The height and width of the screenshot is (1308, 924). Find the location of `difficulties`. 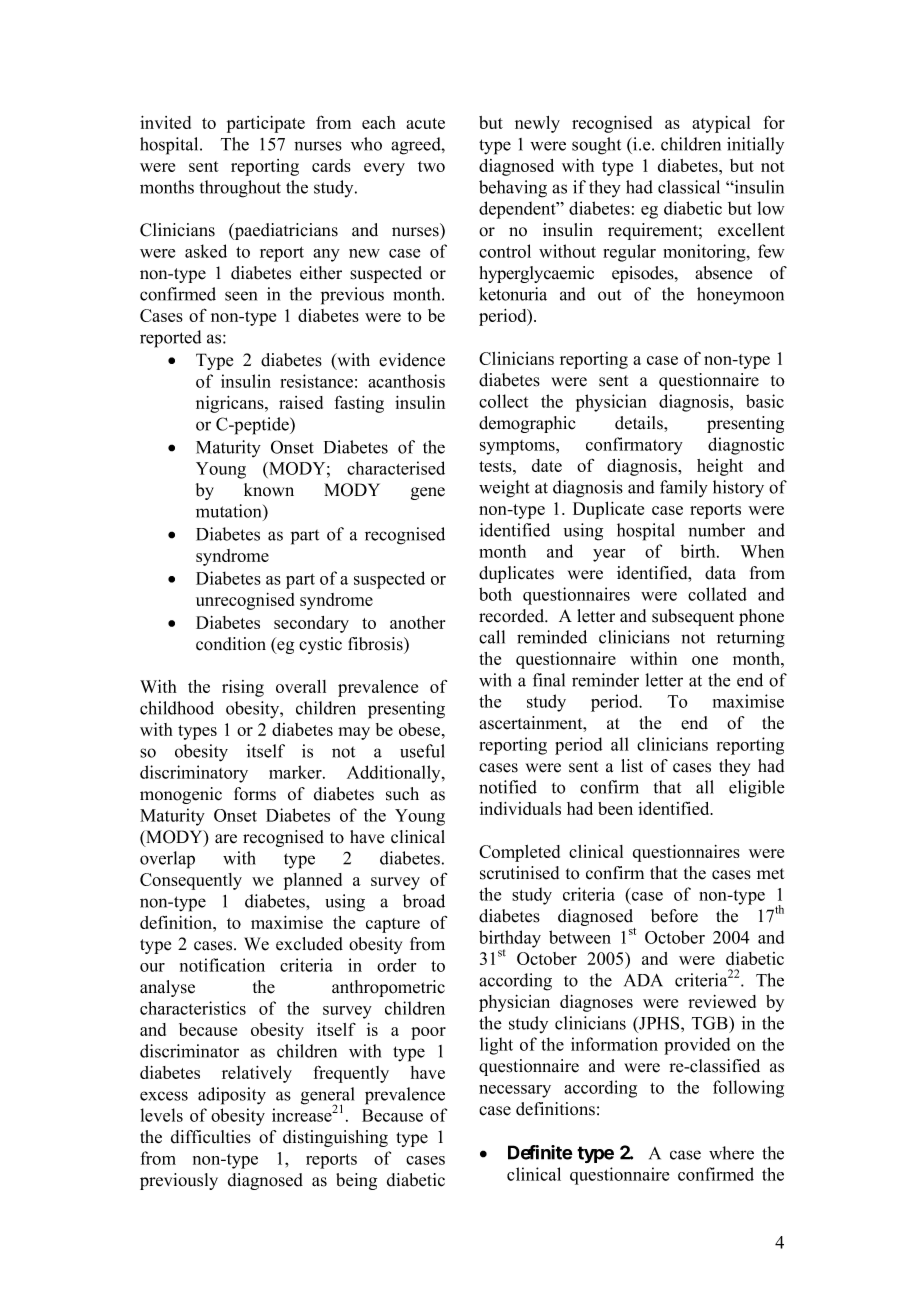

difficulties is located at coordinates (211, 1137).
